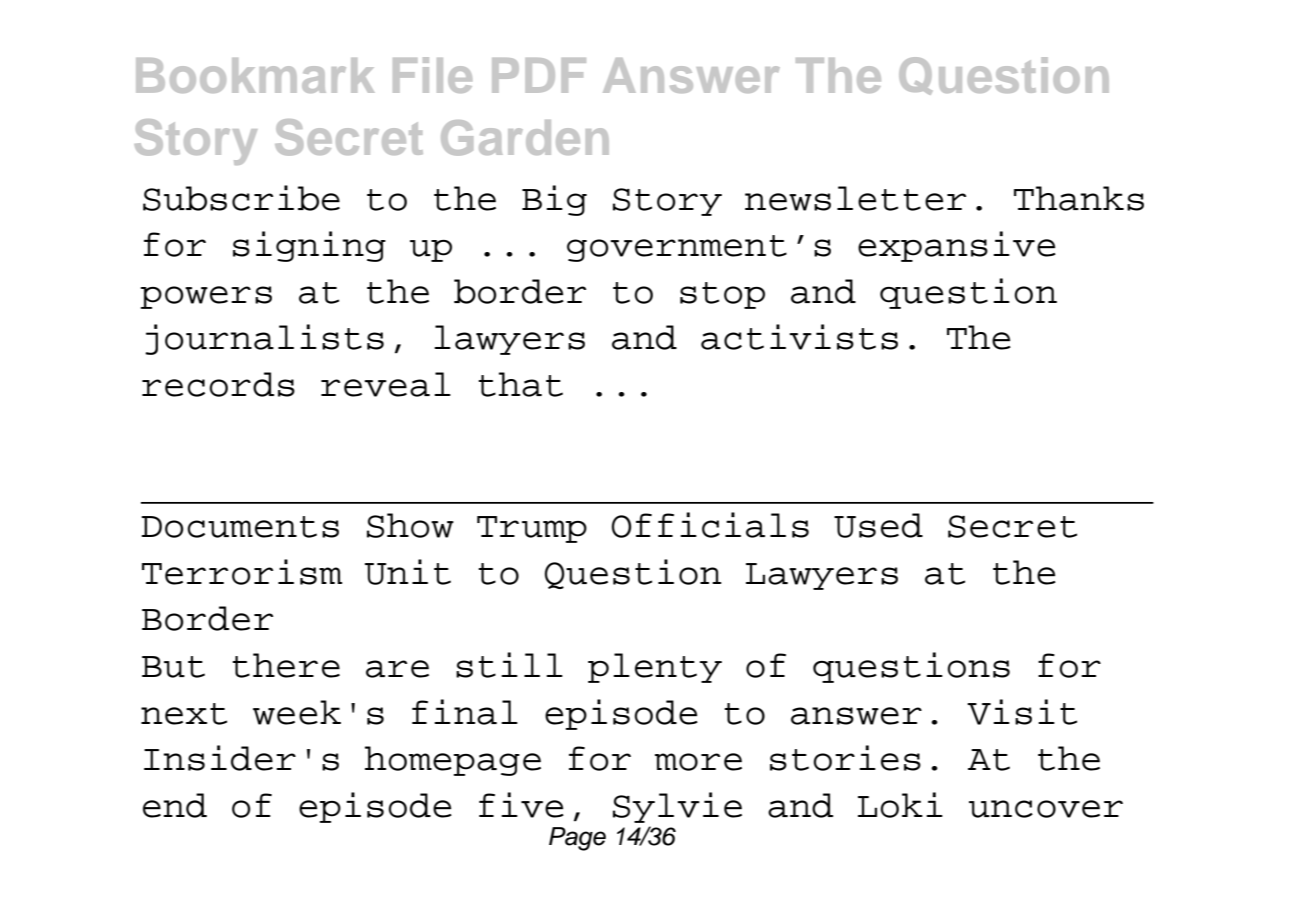 Image resolution: width=1303 pixels, height=924 pixels. What do you see at coordinates (432, 75) in the image?
I see `File` at bounding box center [432, 75].
